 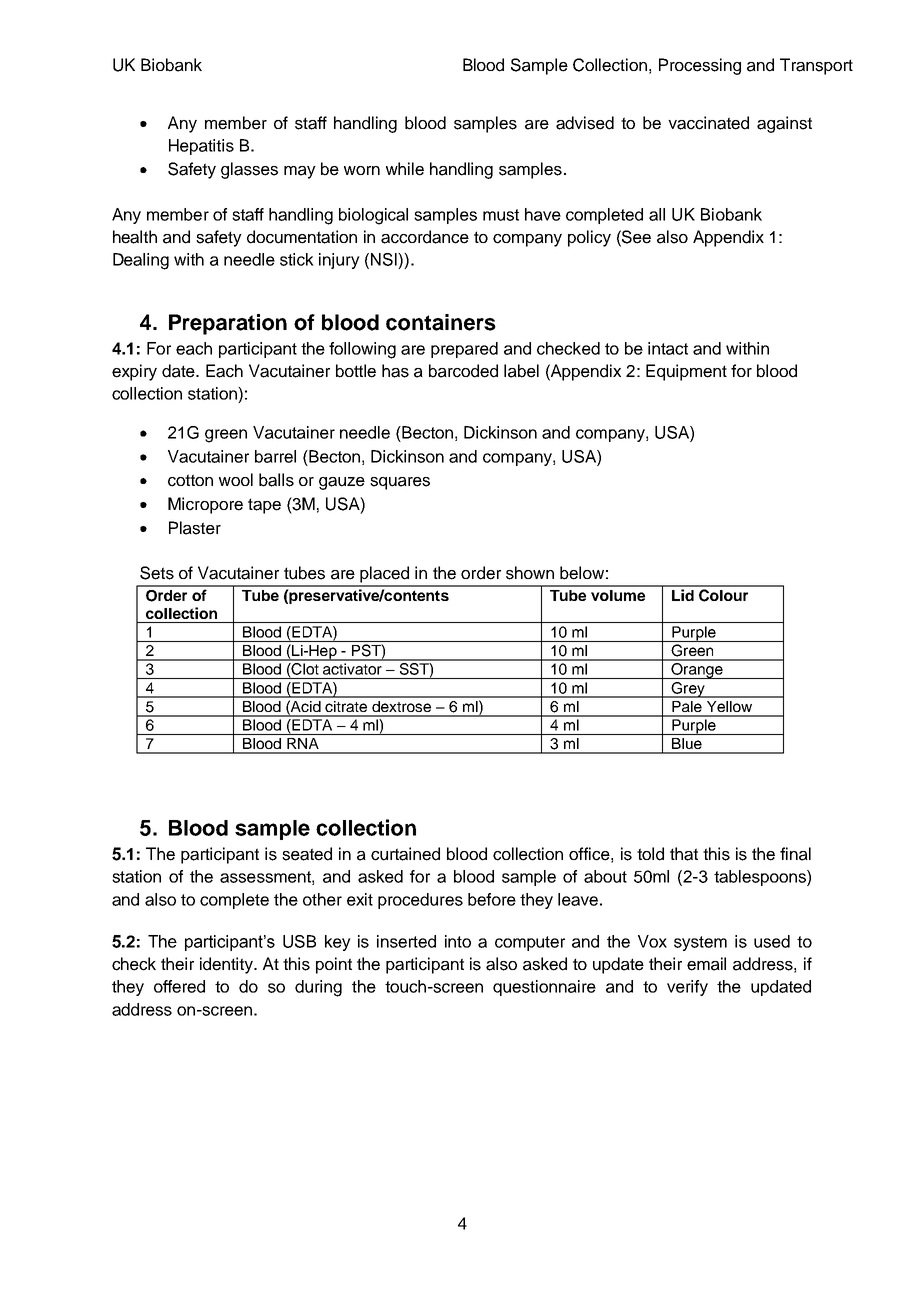 I want to click on Hepatitis, so click(x=201, y=147).
